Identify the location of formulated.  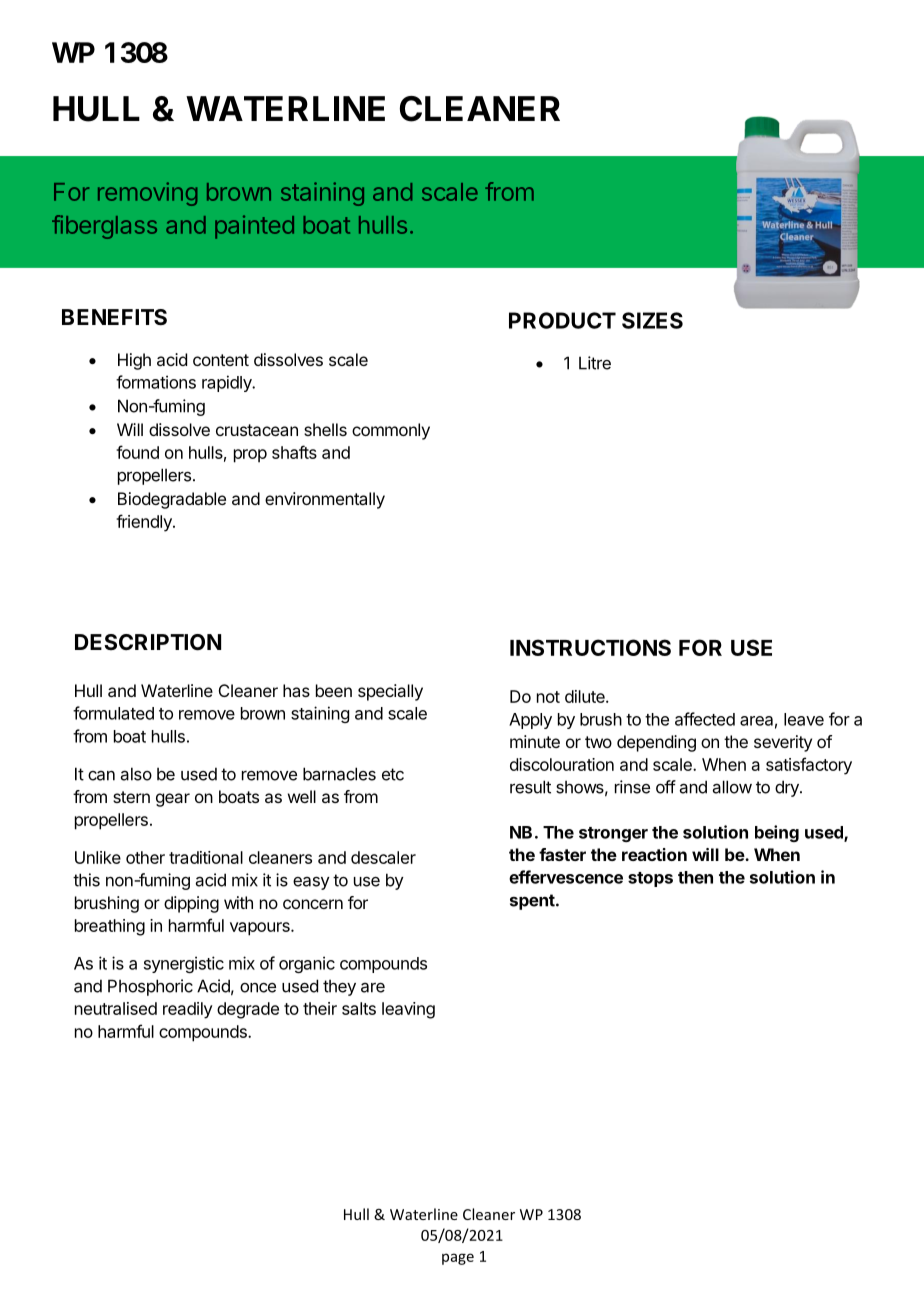
(113, 713).
